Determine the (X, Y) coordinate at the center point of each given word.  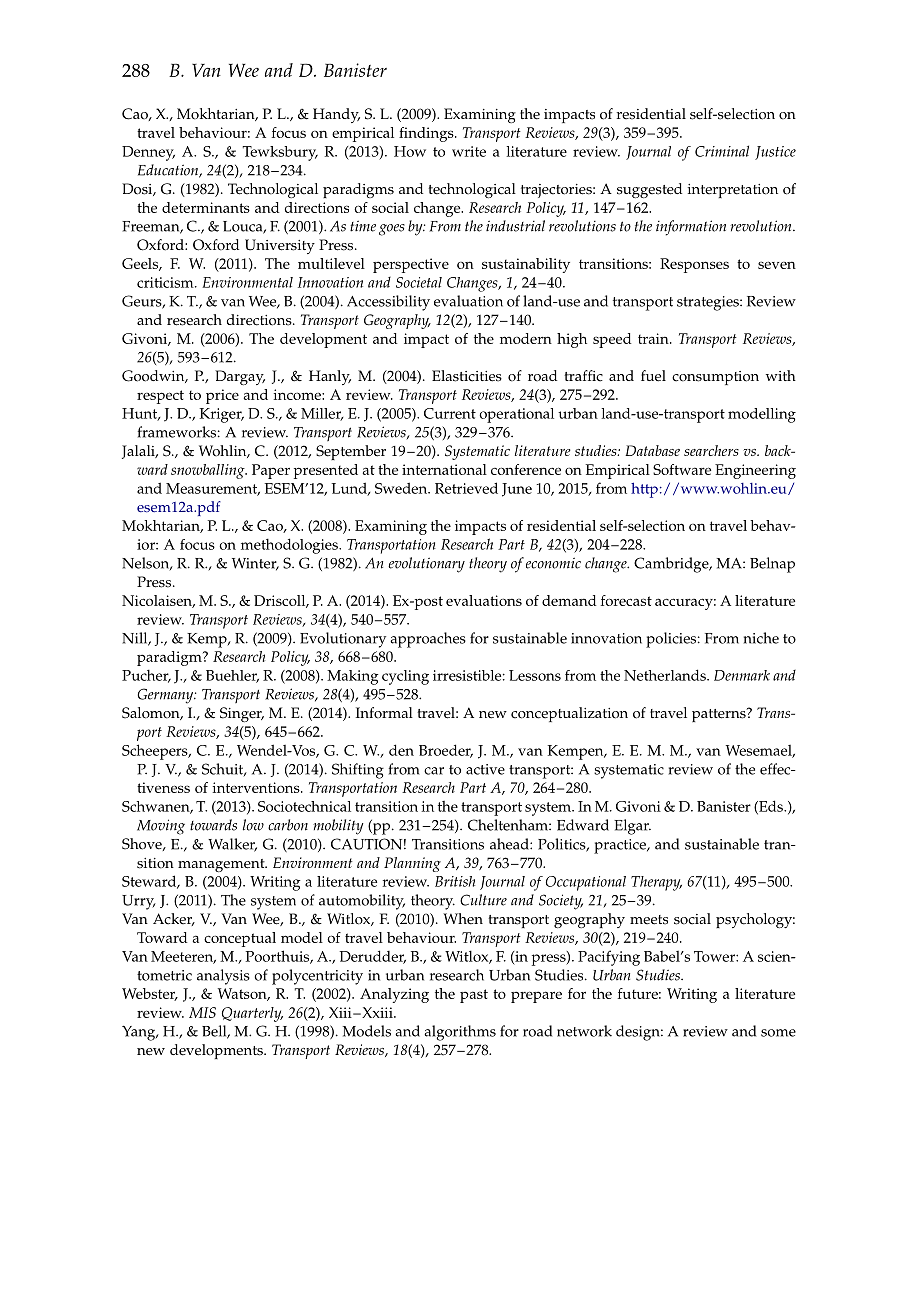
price (222, 396)
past (474, 996)
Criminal (722, 151)
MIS (202, 1012)
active (485, 769)
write (469, 151)
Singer (242, 714)
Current (450, 413)
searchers (711, 450)
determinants (206, 207)
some (778, 1033)
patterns (720, 715)
